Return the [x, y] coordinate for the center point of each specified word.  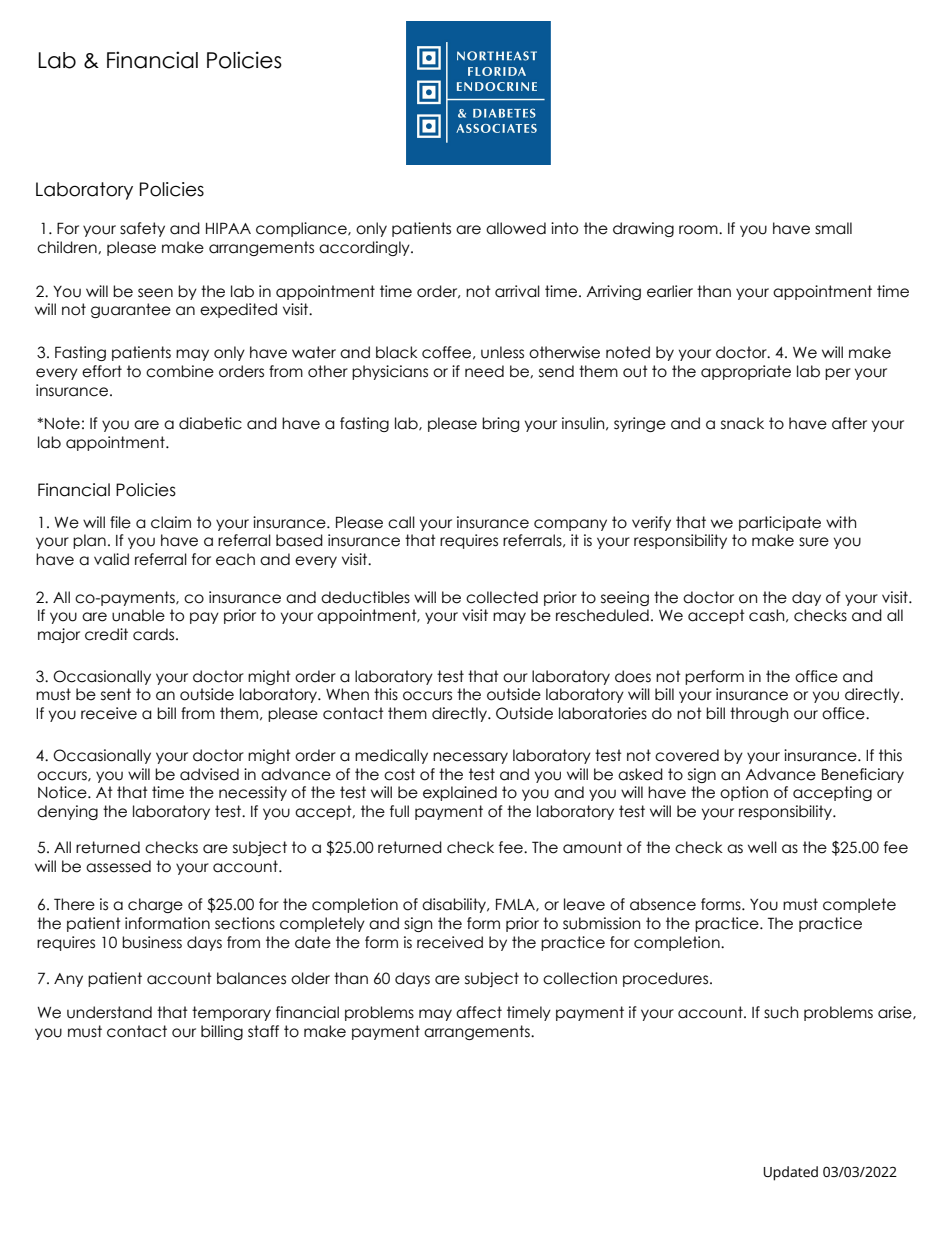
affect [479, 1012]
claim [171, 522]
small [833, 228]
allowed [516, 228]
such [781, 1012]
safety [142, 229]
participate [780, 523]
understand [109, 1012]
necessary [470, 758]
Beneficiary [863, 775]
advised [209, 774]
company [570, 525]
